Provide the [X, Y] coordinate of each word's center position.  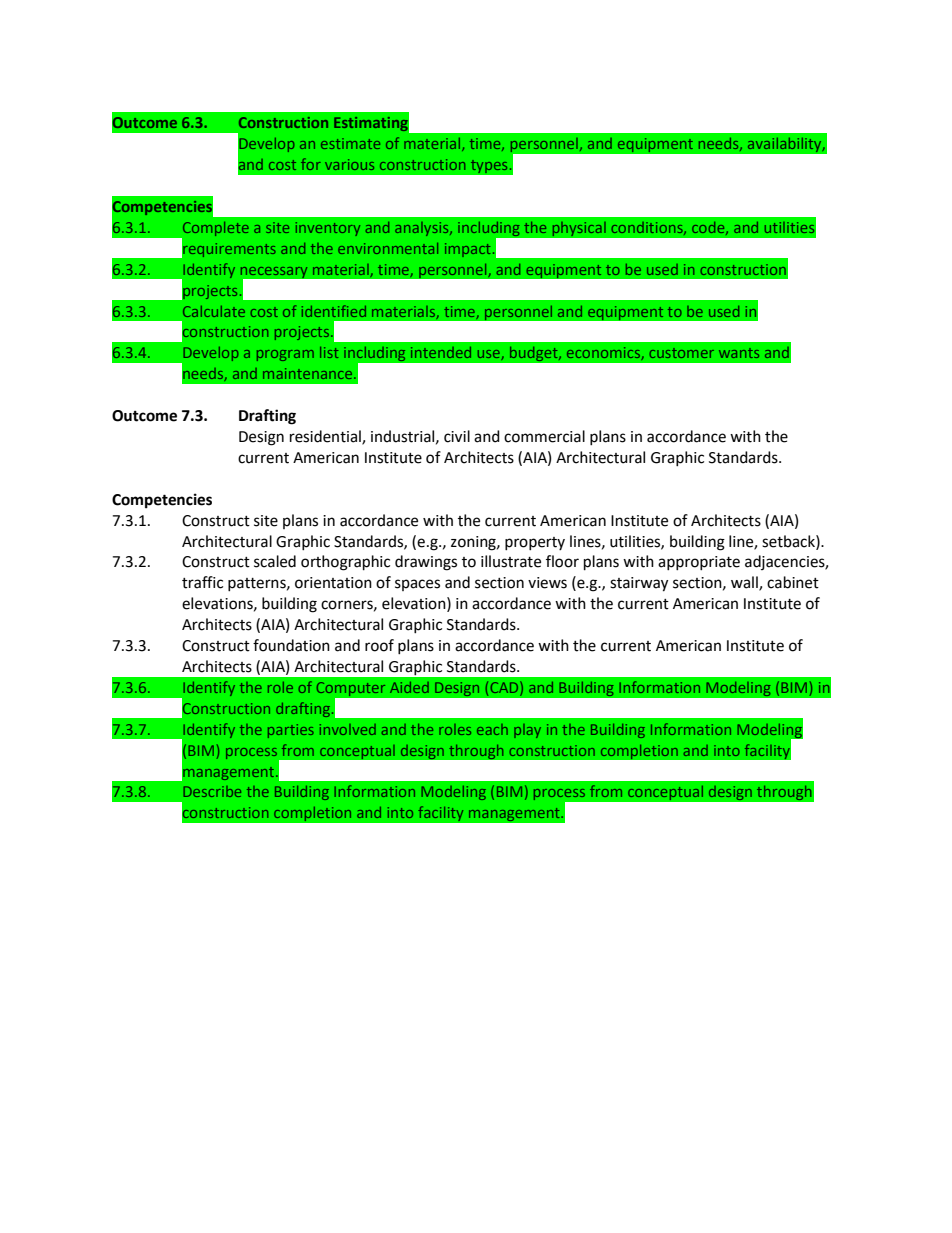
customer [681, 353]
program [285, 355]
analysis [423, 229]
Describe [212, 791]
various [349, 164]
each [492, 729]
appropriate [699, 563]
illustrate [511, 561]
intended [441, 352]
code [709, 228]
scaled [275, 561]
